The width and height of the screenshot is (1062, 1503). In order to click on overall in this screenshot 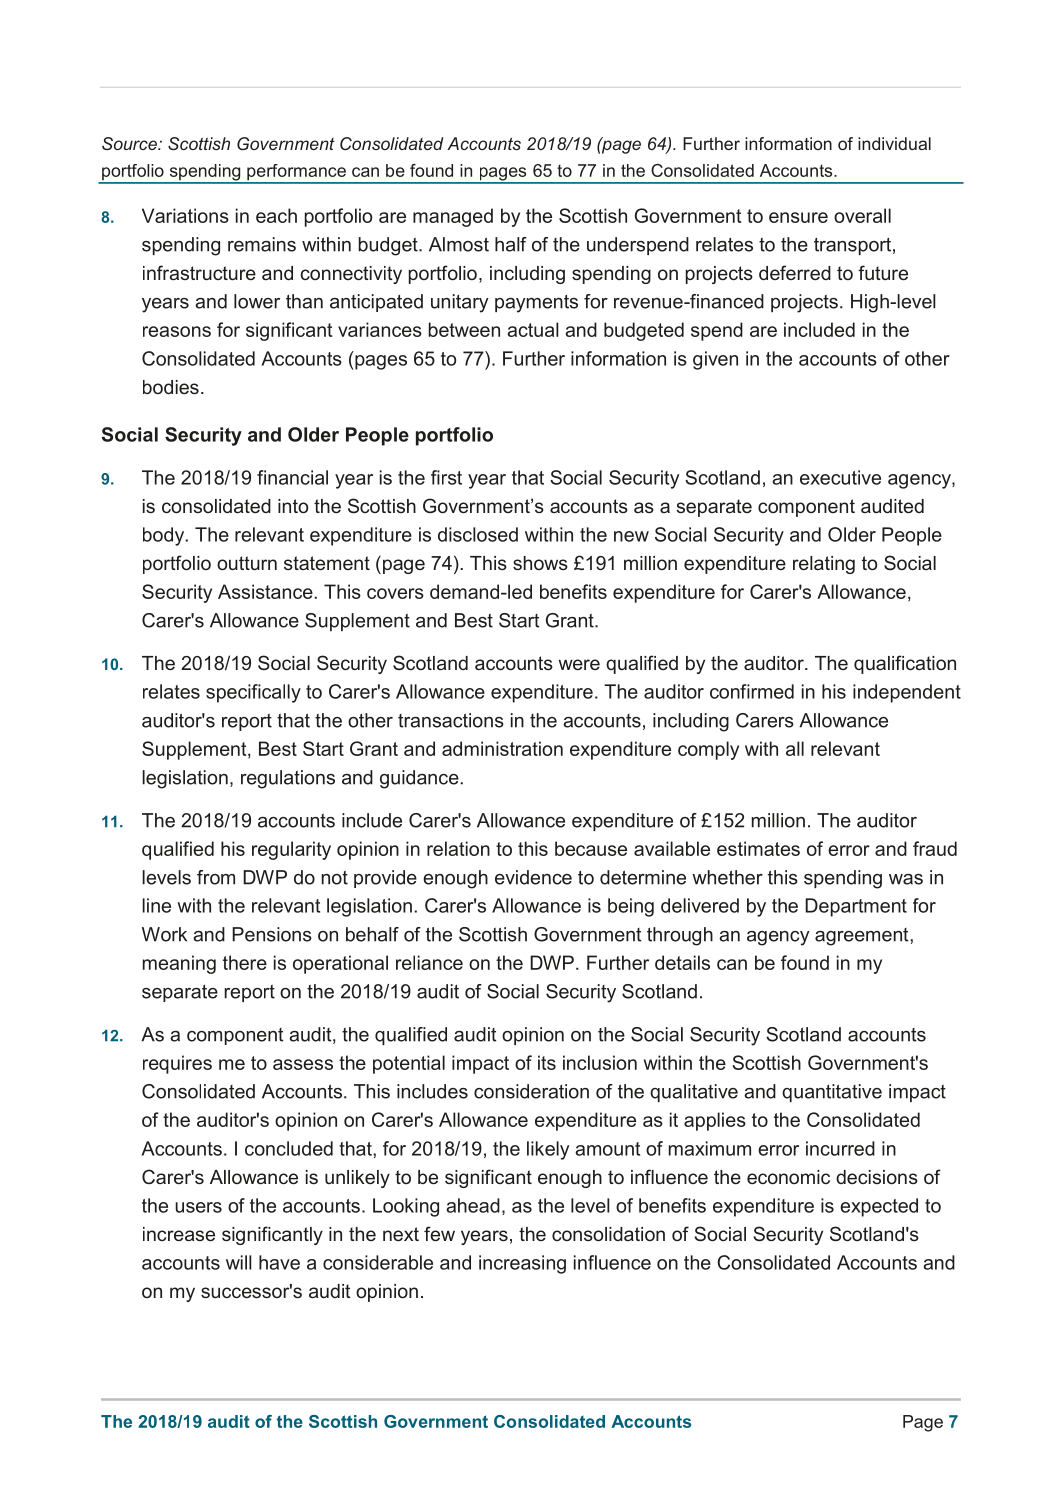, I will do `click(862, 215)`.
